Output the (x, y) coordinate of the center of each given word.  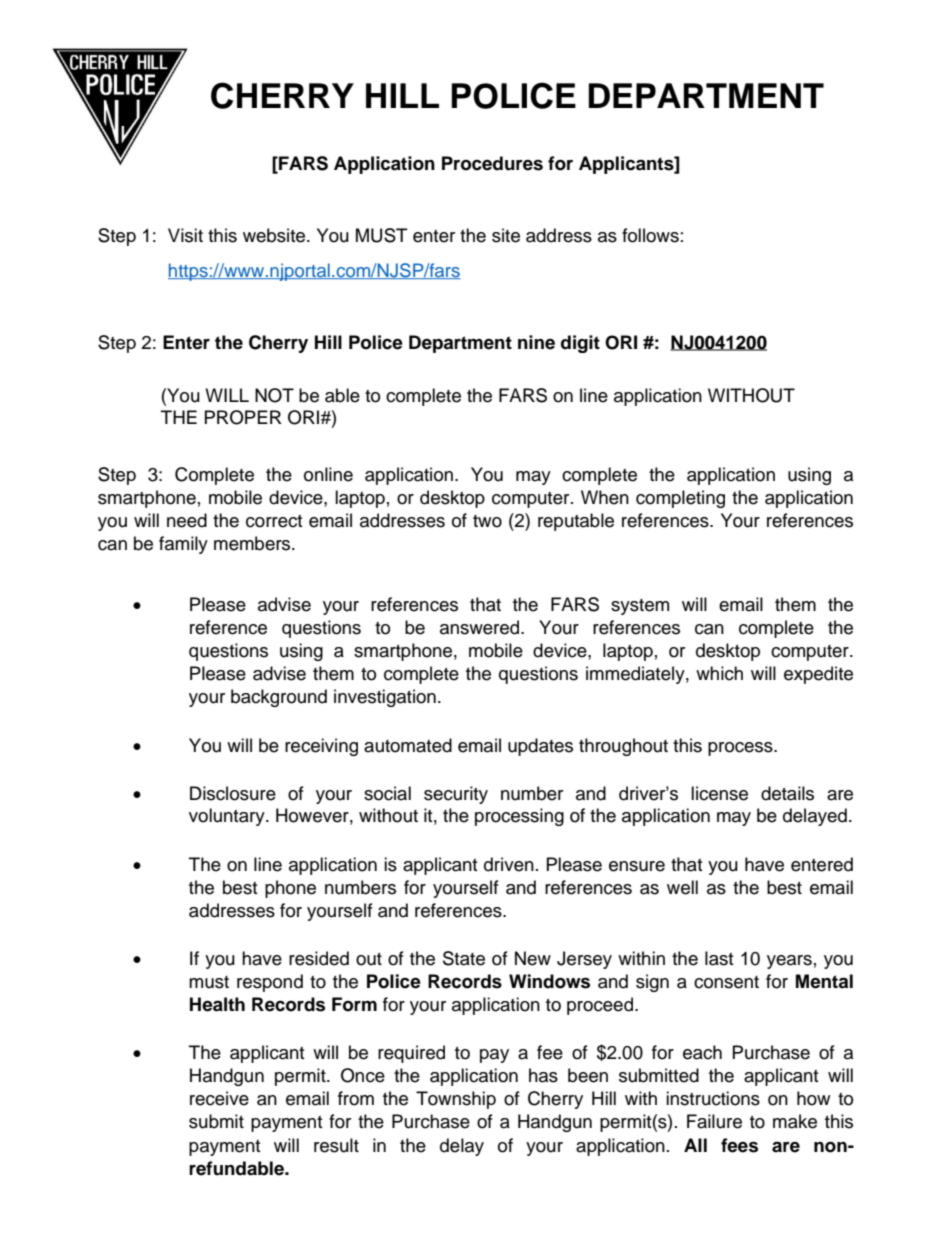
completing (680, 499)
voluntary (228, 817)
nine (536, 342)
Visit (185, 235)
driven (509, 864)
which (719, 673)
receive (219, 1098)
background (279, 698)
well (682, 887)
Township (456, 1100)
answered (481, 627)
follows (650, 235)
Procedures (492, 163)
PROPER (243, 417)
